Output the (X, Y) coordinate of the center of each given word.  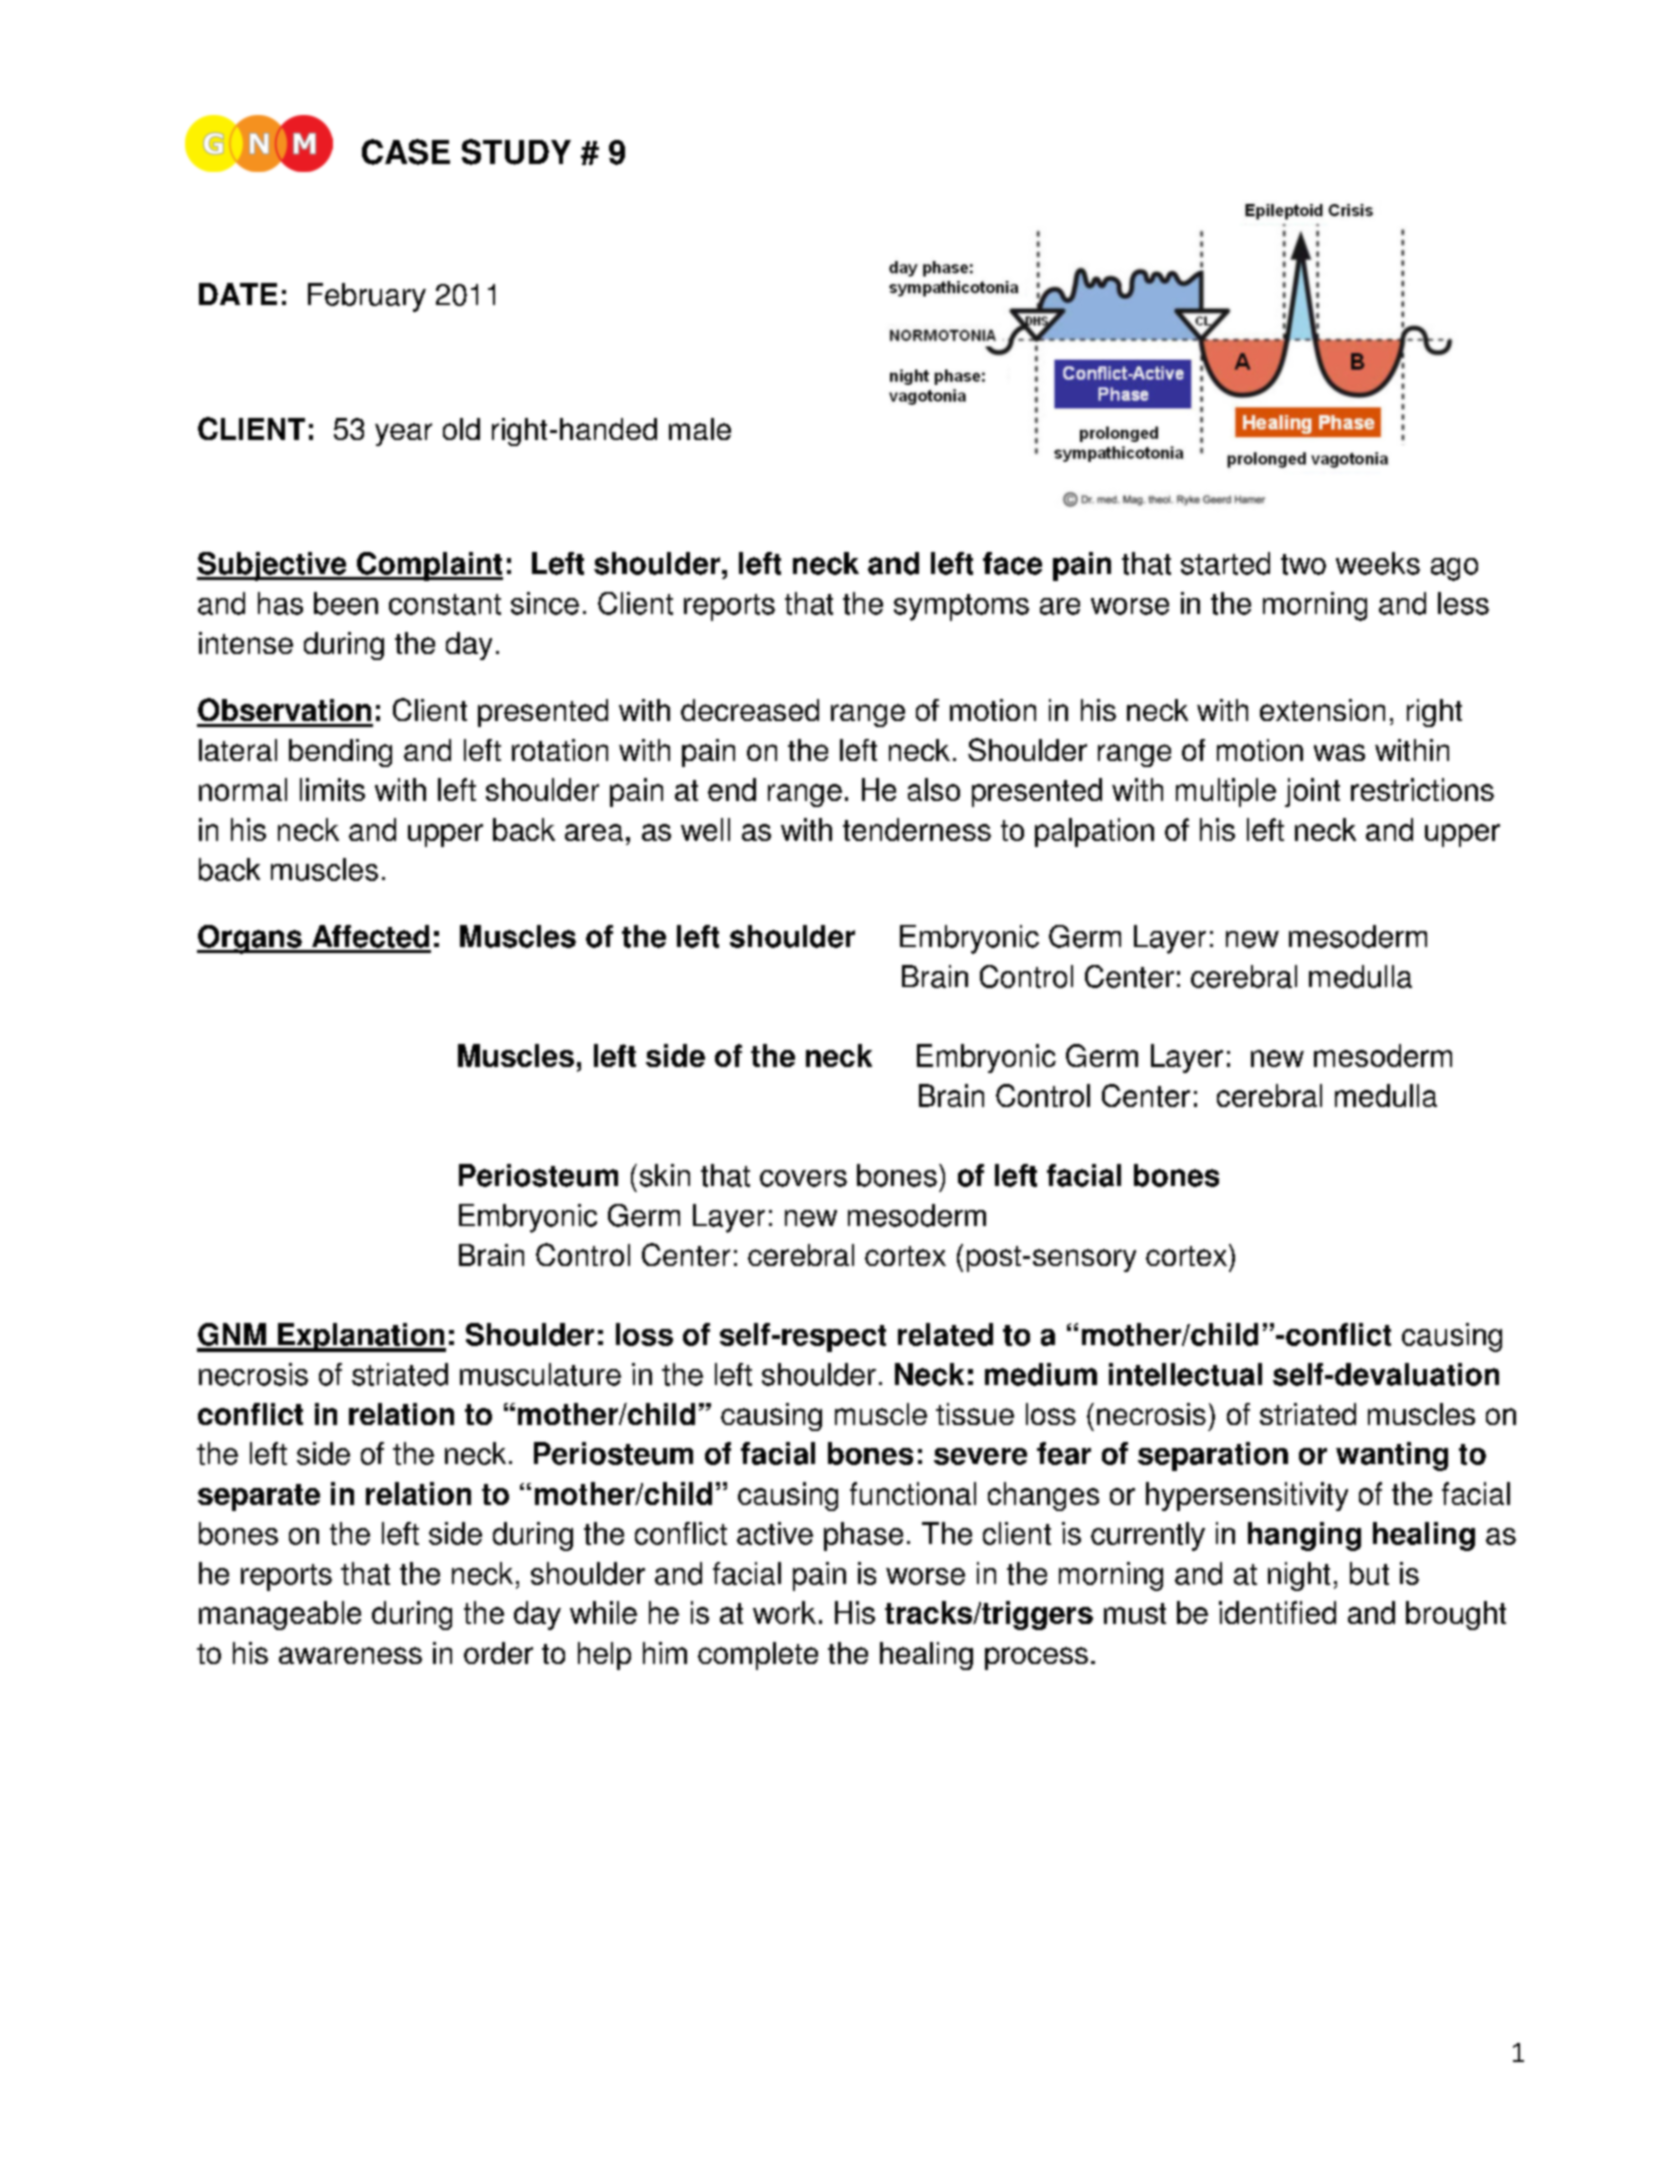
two (1303, 564)
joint (1312, 792)
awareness (350, 1655)
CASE (406, 152)
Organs (250, 939)
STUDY (516, 152)
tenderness (917, 829)
